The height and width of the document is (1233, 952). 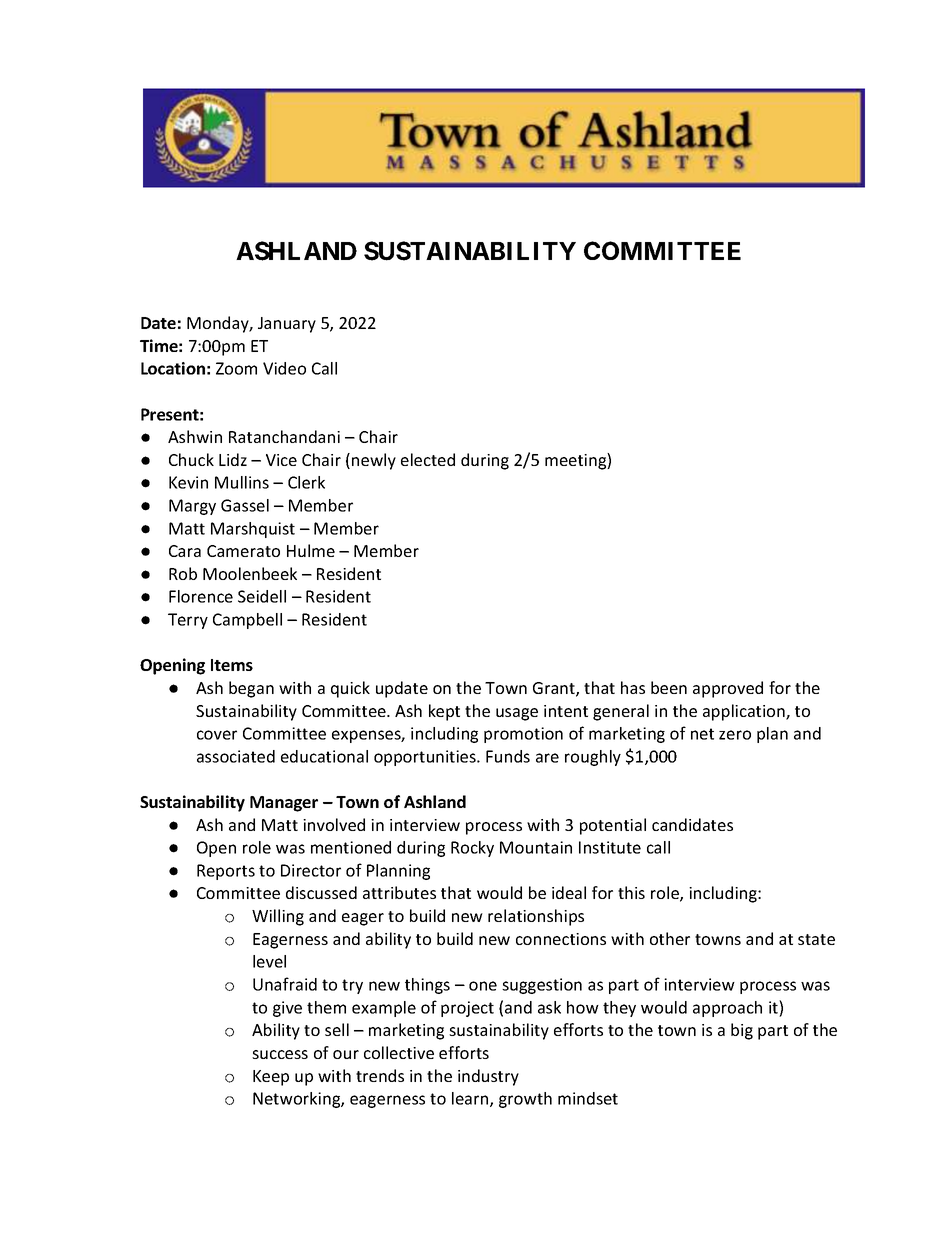 What do you see at coordinates (306, 482) in the document?
I see `Clerk` at bounding box center [306, 482].
